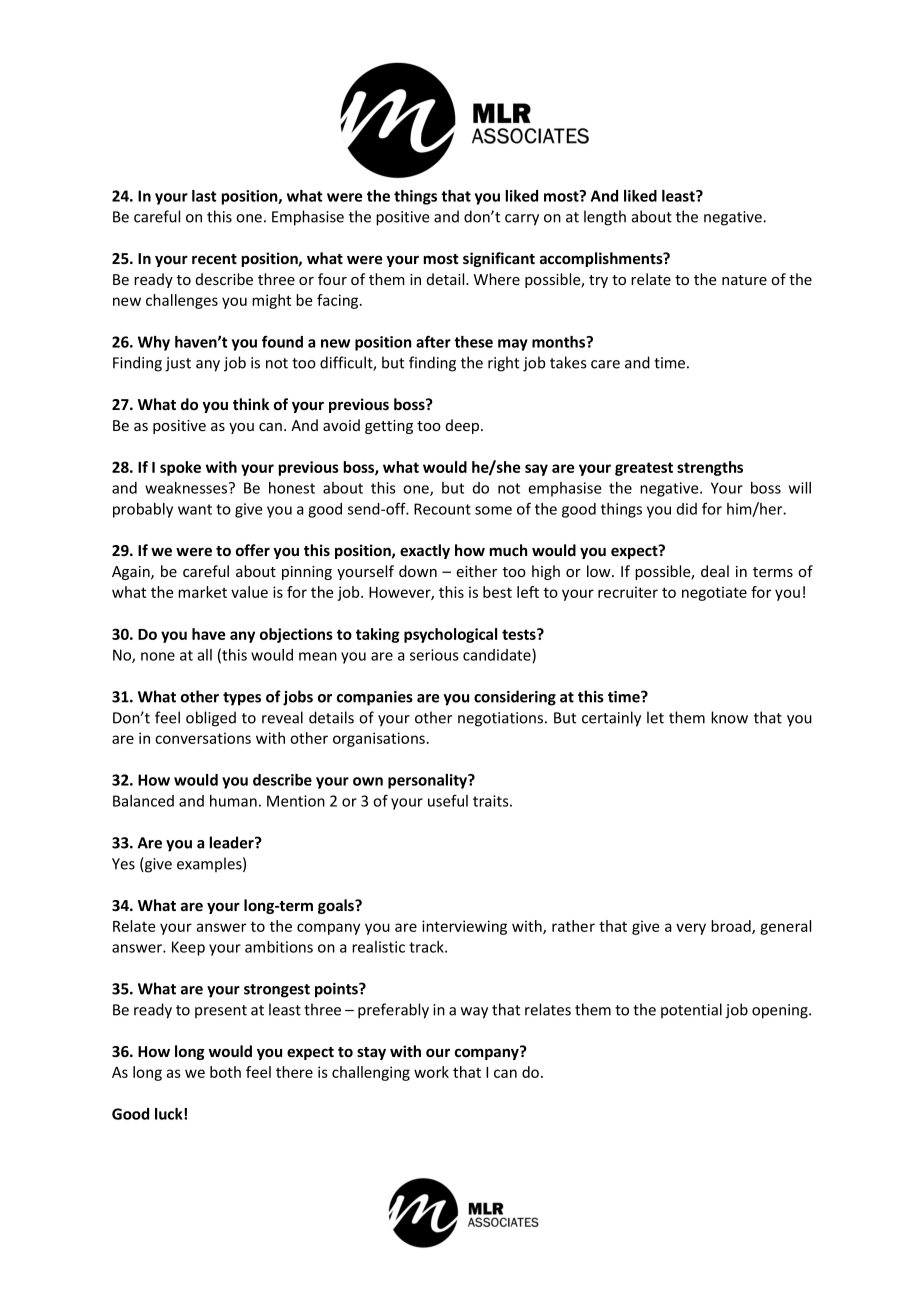 Image resolution: width=924 pixels, height=1308 pixels. Describe the element at coordinates (431, 1072) in the screenshot. I see `work` at that location.
